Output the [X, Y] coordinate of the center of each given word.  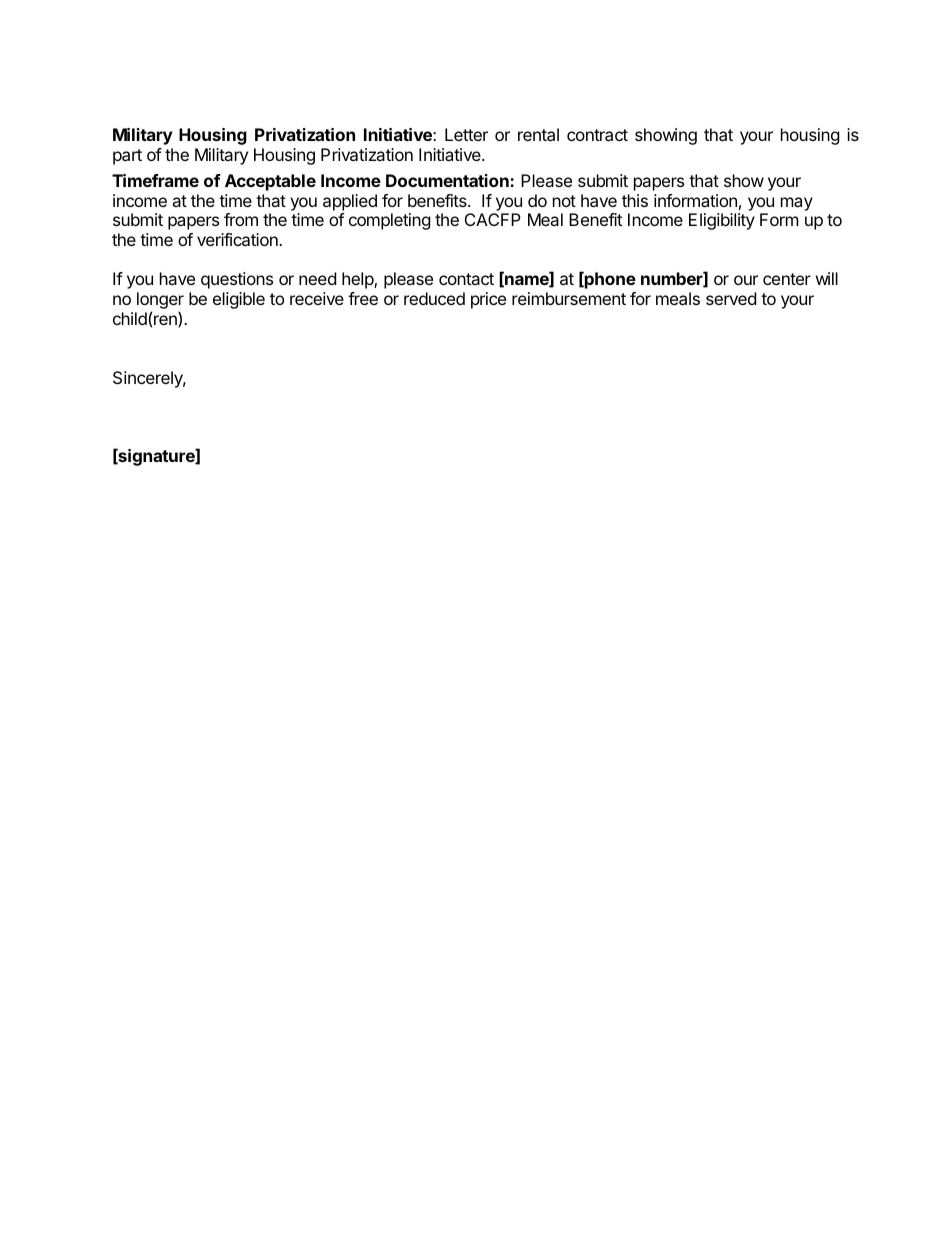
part [127, 157]
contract [597, 135]
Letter [466, 134]
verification [238, 239]
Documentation [448, 180]
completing [390, 221]
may [797, 204]
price [488, 300]
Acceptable [270, 182]
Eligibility [722, 221]
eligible [239, 300]
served [731, 298]
